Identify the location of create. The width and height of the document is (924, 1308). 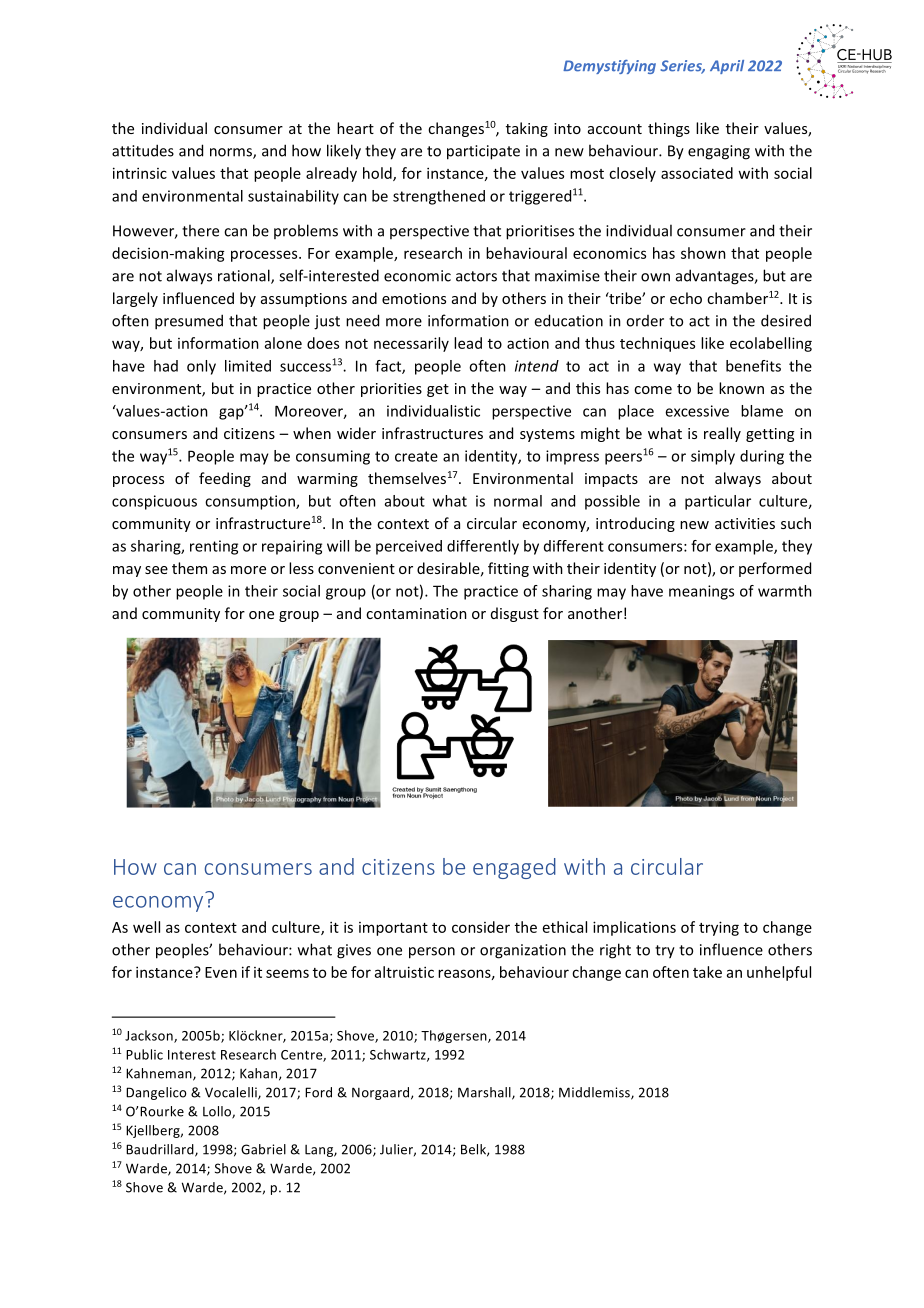
(416, 456).
